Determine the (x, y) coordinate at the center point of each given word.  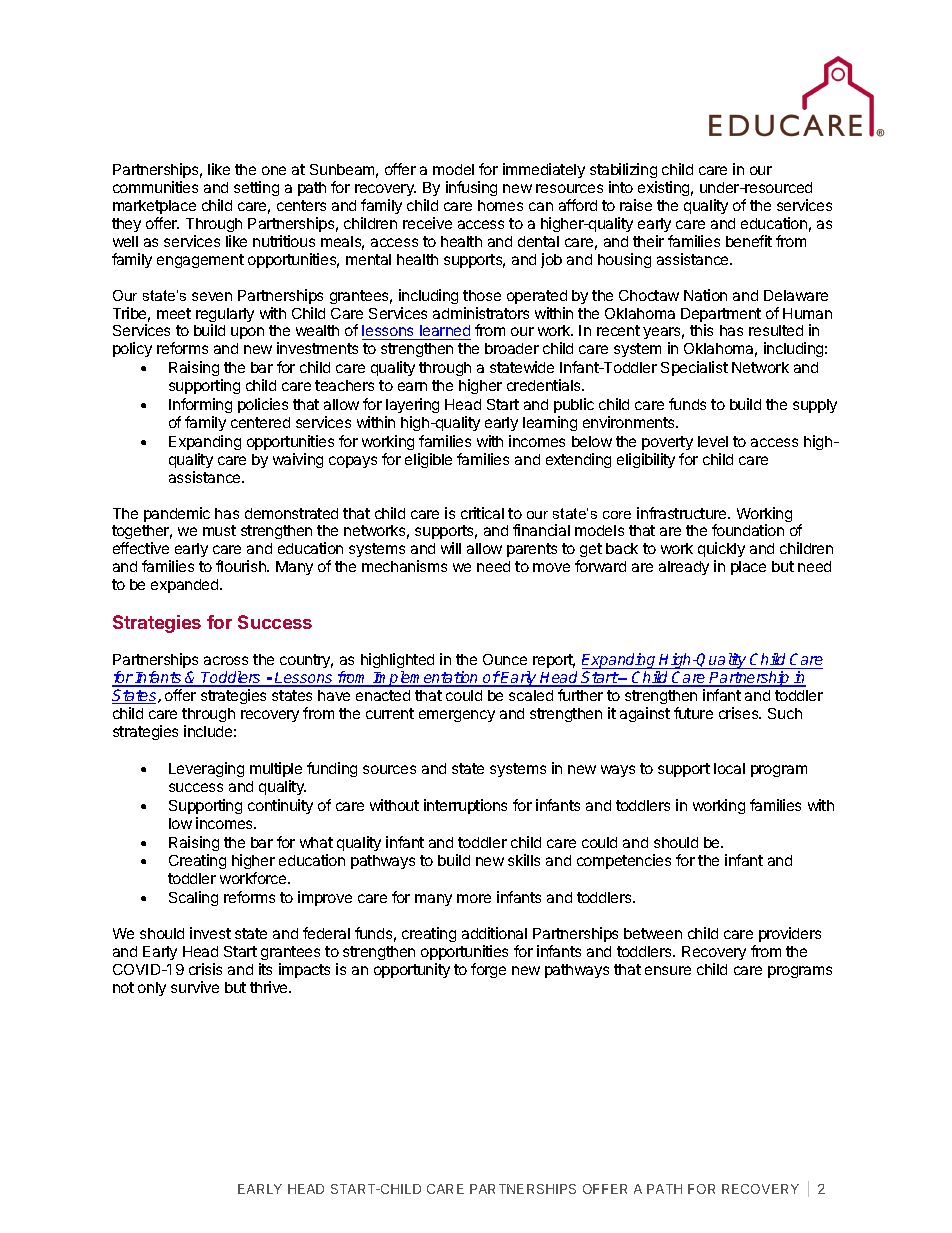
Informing (200, 405)
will (451, 548)
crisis (205, 969)
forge (488, 970)
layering (412, 405)
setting (256, 188)
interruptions (465, 806)
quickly (721, 551)
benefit (749, 241)
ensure (668, 970)
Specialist (694, 368)
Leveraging (206, 769)
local (729, 768)
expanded (186, 586)
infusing (471, 188)
